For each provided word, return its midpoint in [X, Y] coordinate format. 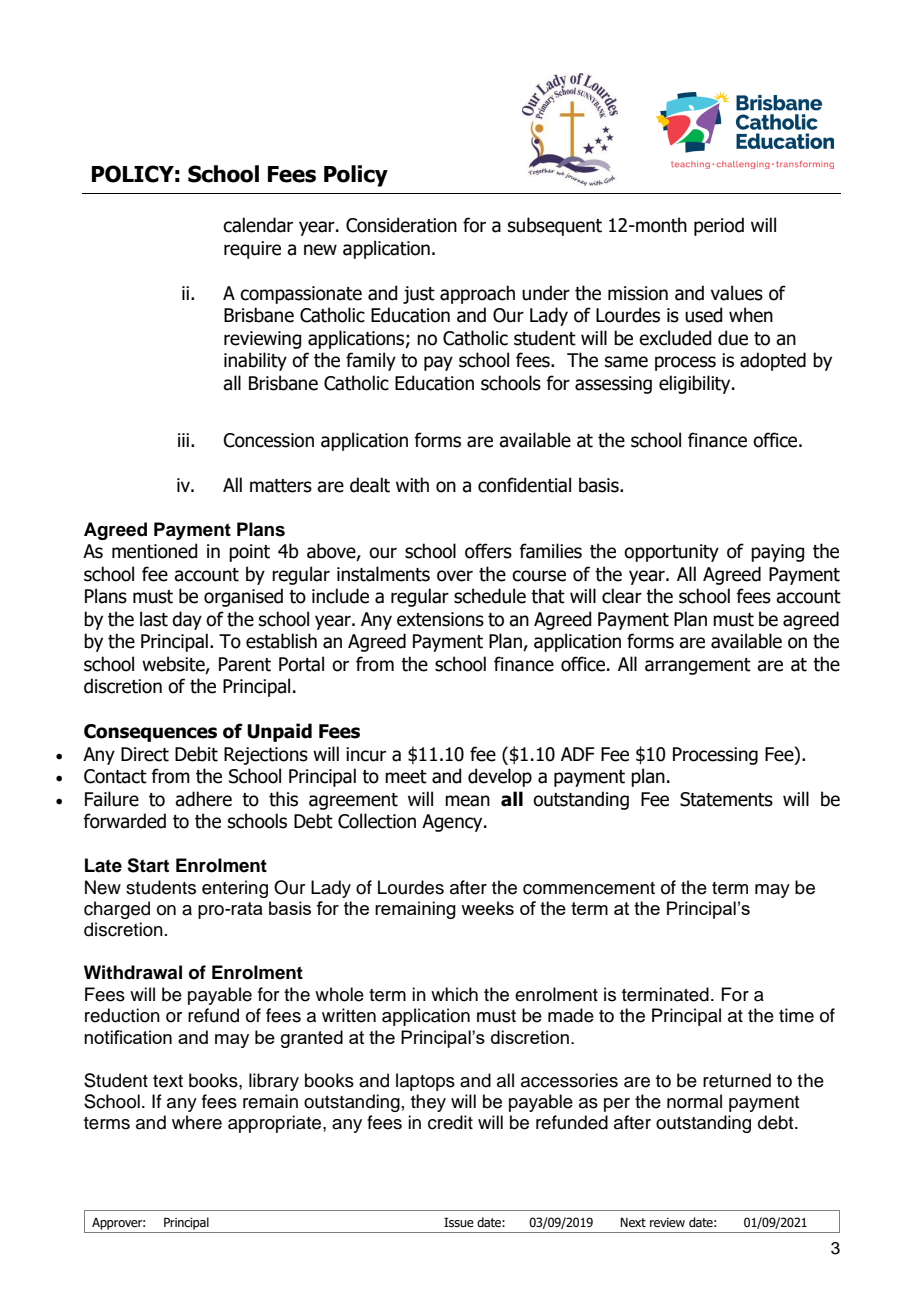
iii [183, 440]
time [796, 1015]
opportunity [671, 553]
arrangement [698, 666]
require [252, 250]
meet [406, 777]
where [197, 1122]
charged [117, 910]
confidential [524, 485]
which [454, 994]
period [719, 226]
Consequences [150, 733]
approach [477, 294]
